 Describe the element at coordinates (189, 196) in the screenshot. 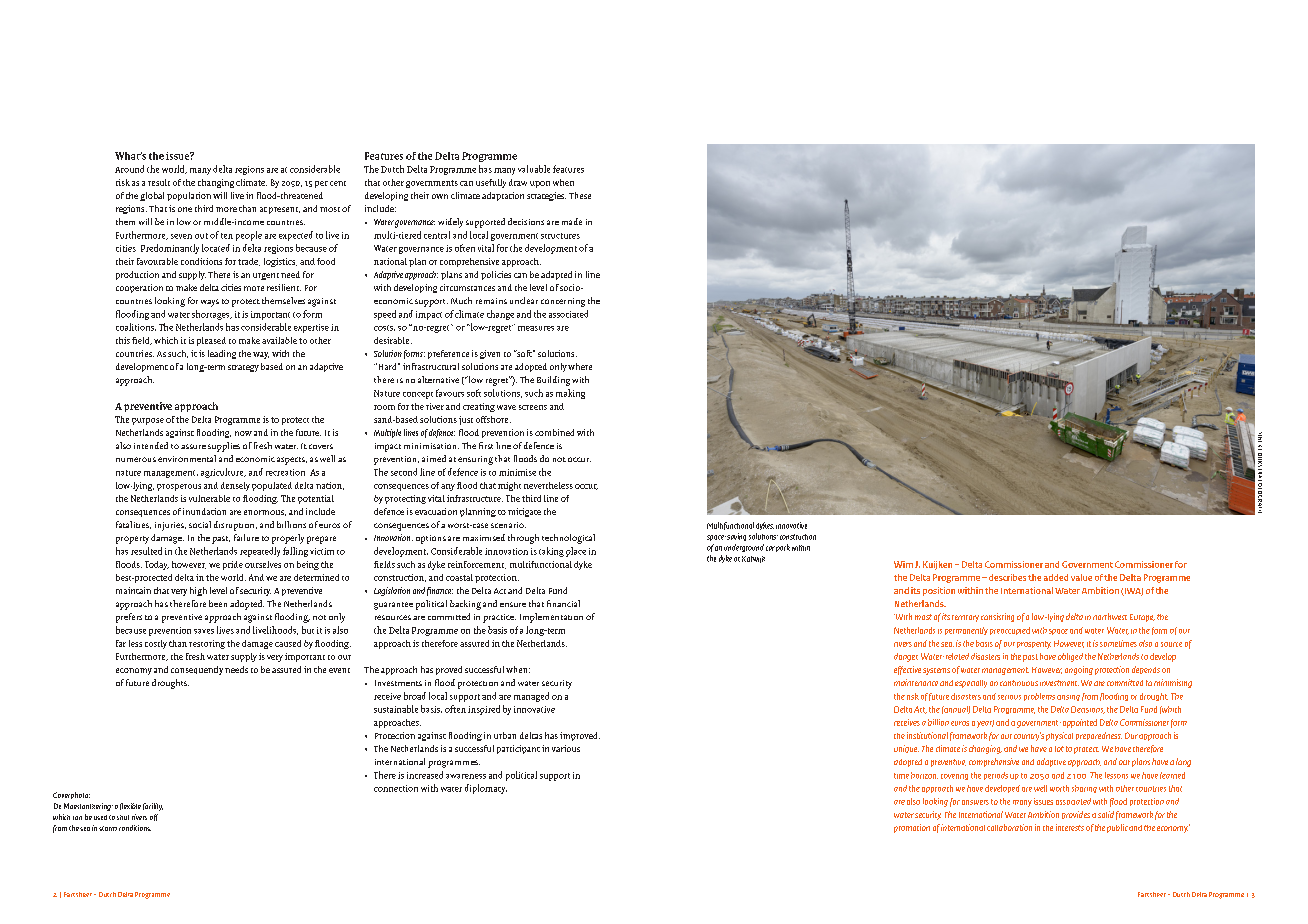

I see `population` at that location.
